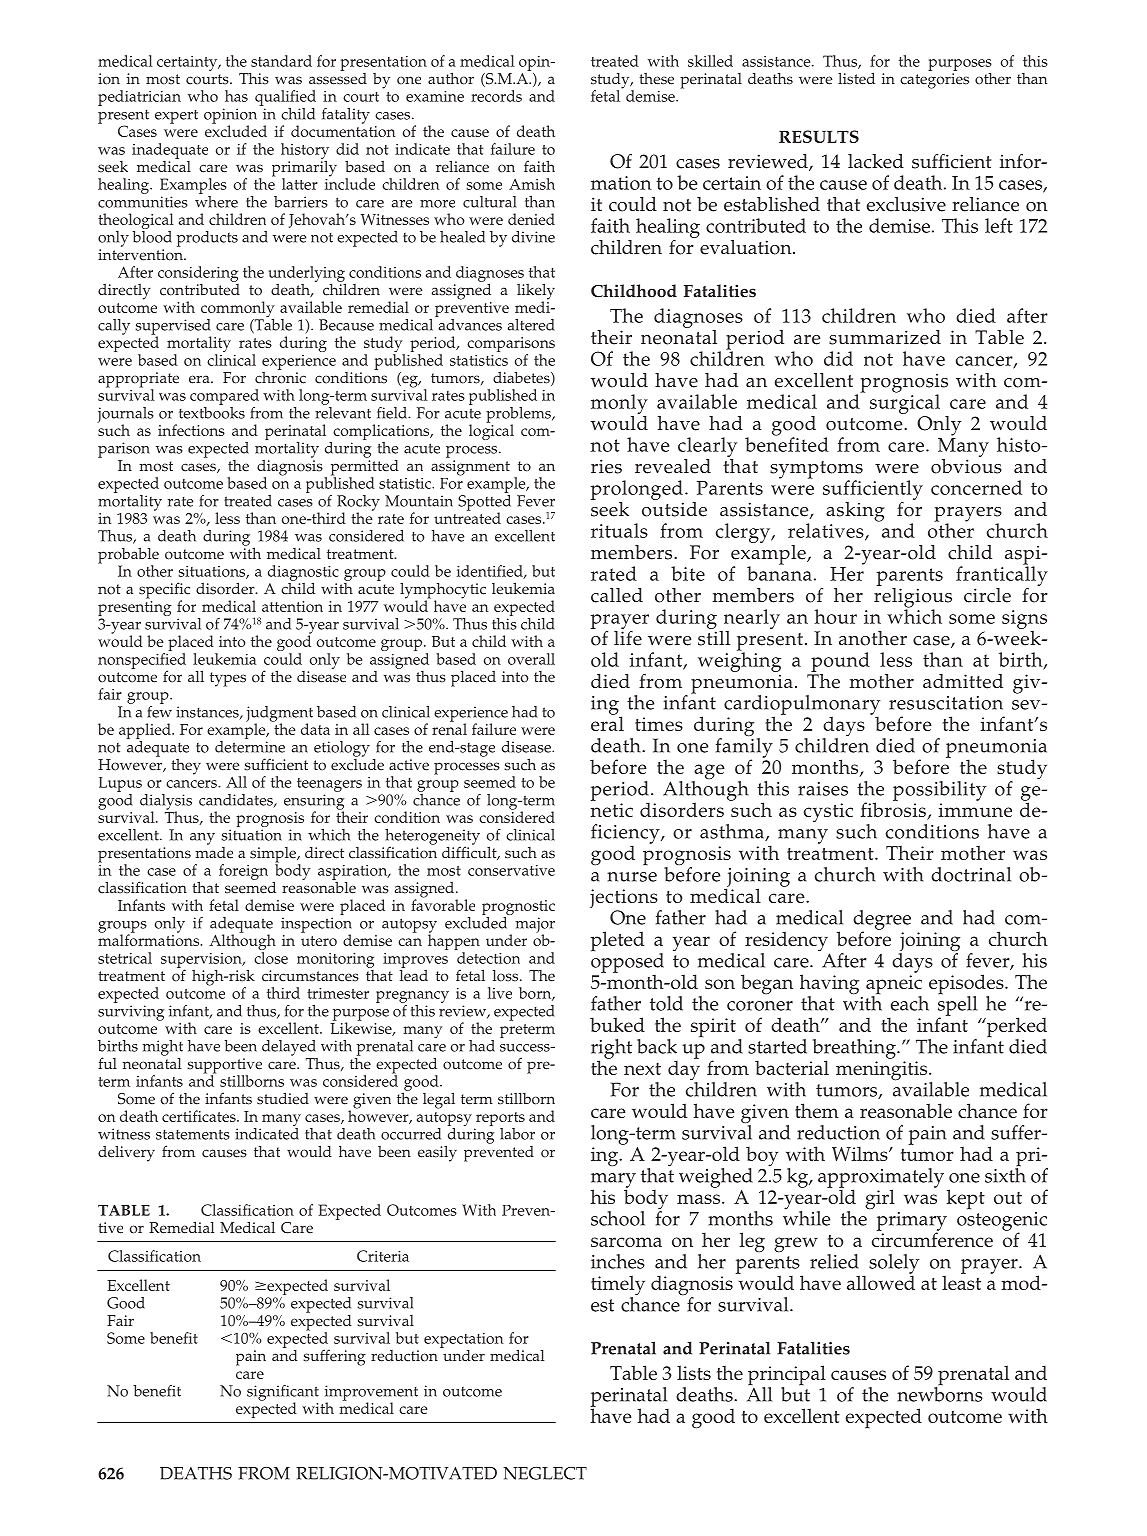 This screenshot has width=1147, height=1536. I want to click on NEGLECT, so click(545, 1473).
